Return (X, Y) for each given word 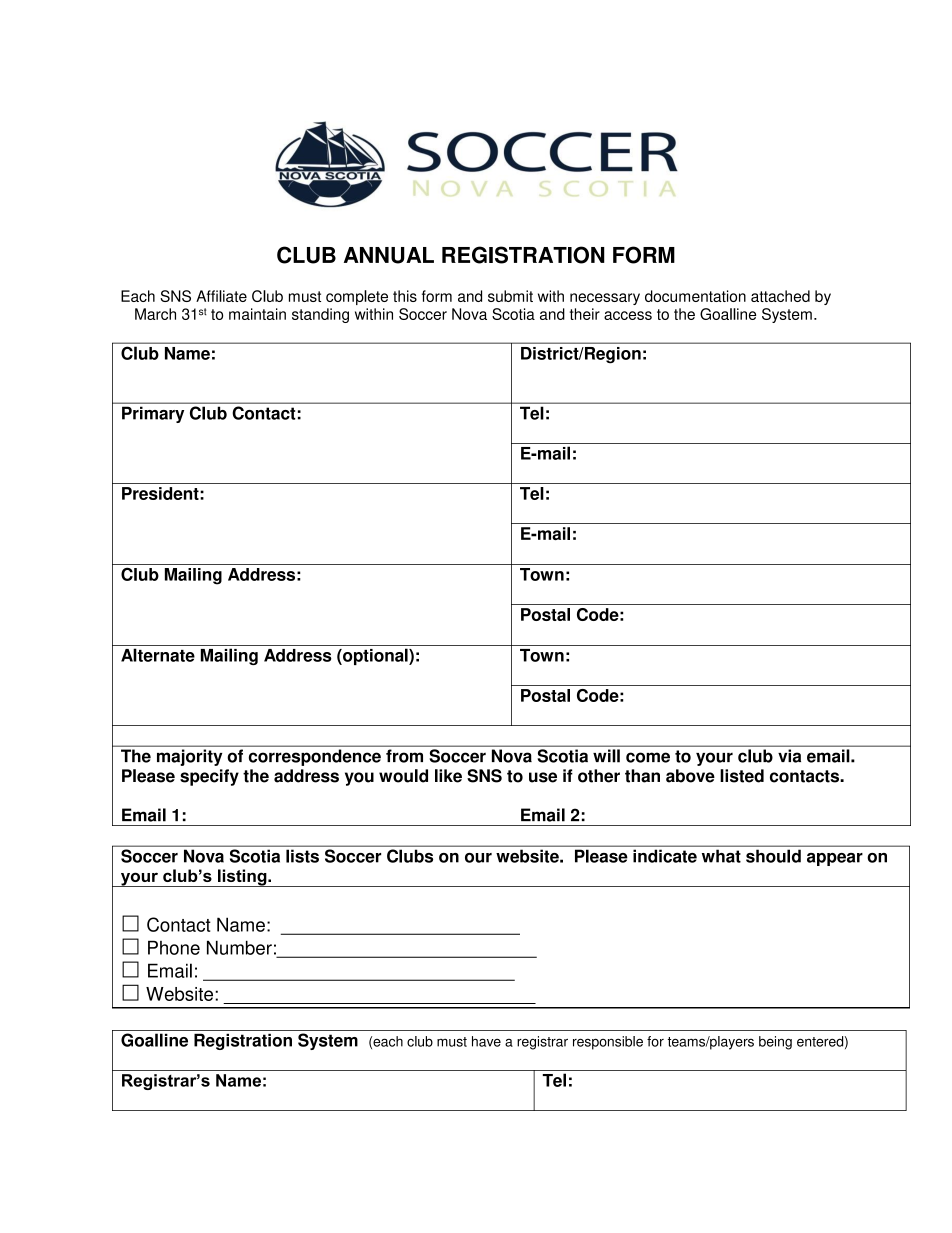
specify (209, 777)
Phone (174, 947)
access (628, 315)
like (448, 776)
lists (302, 856)
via (789, 756)
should (773, 856)
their (585, 314)
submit (510, 296)
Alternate (158, 655)
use (543, 777)
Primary (153, 415)
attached (780, 296)
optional (375, 656)
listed (742, 776)
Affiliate (221, 296)
